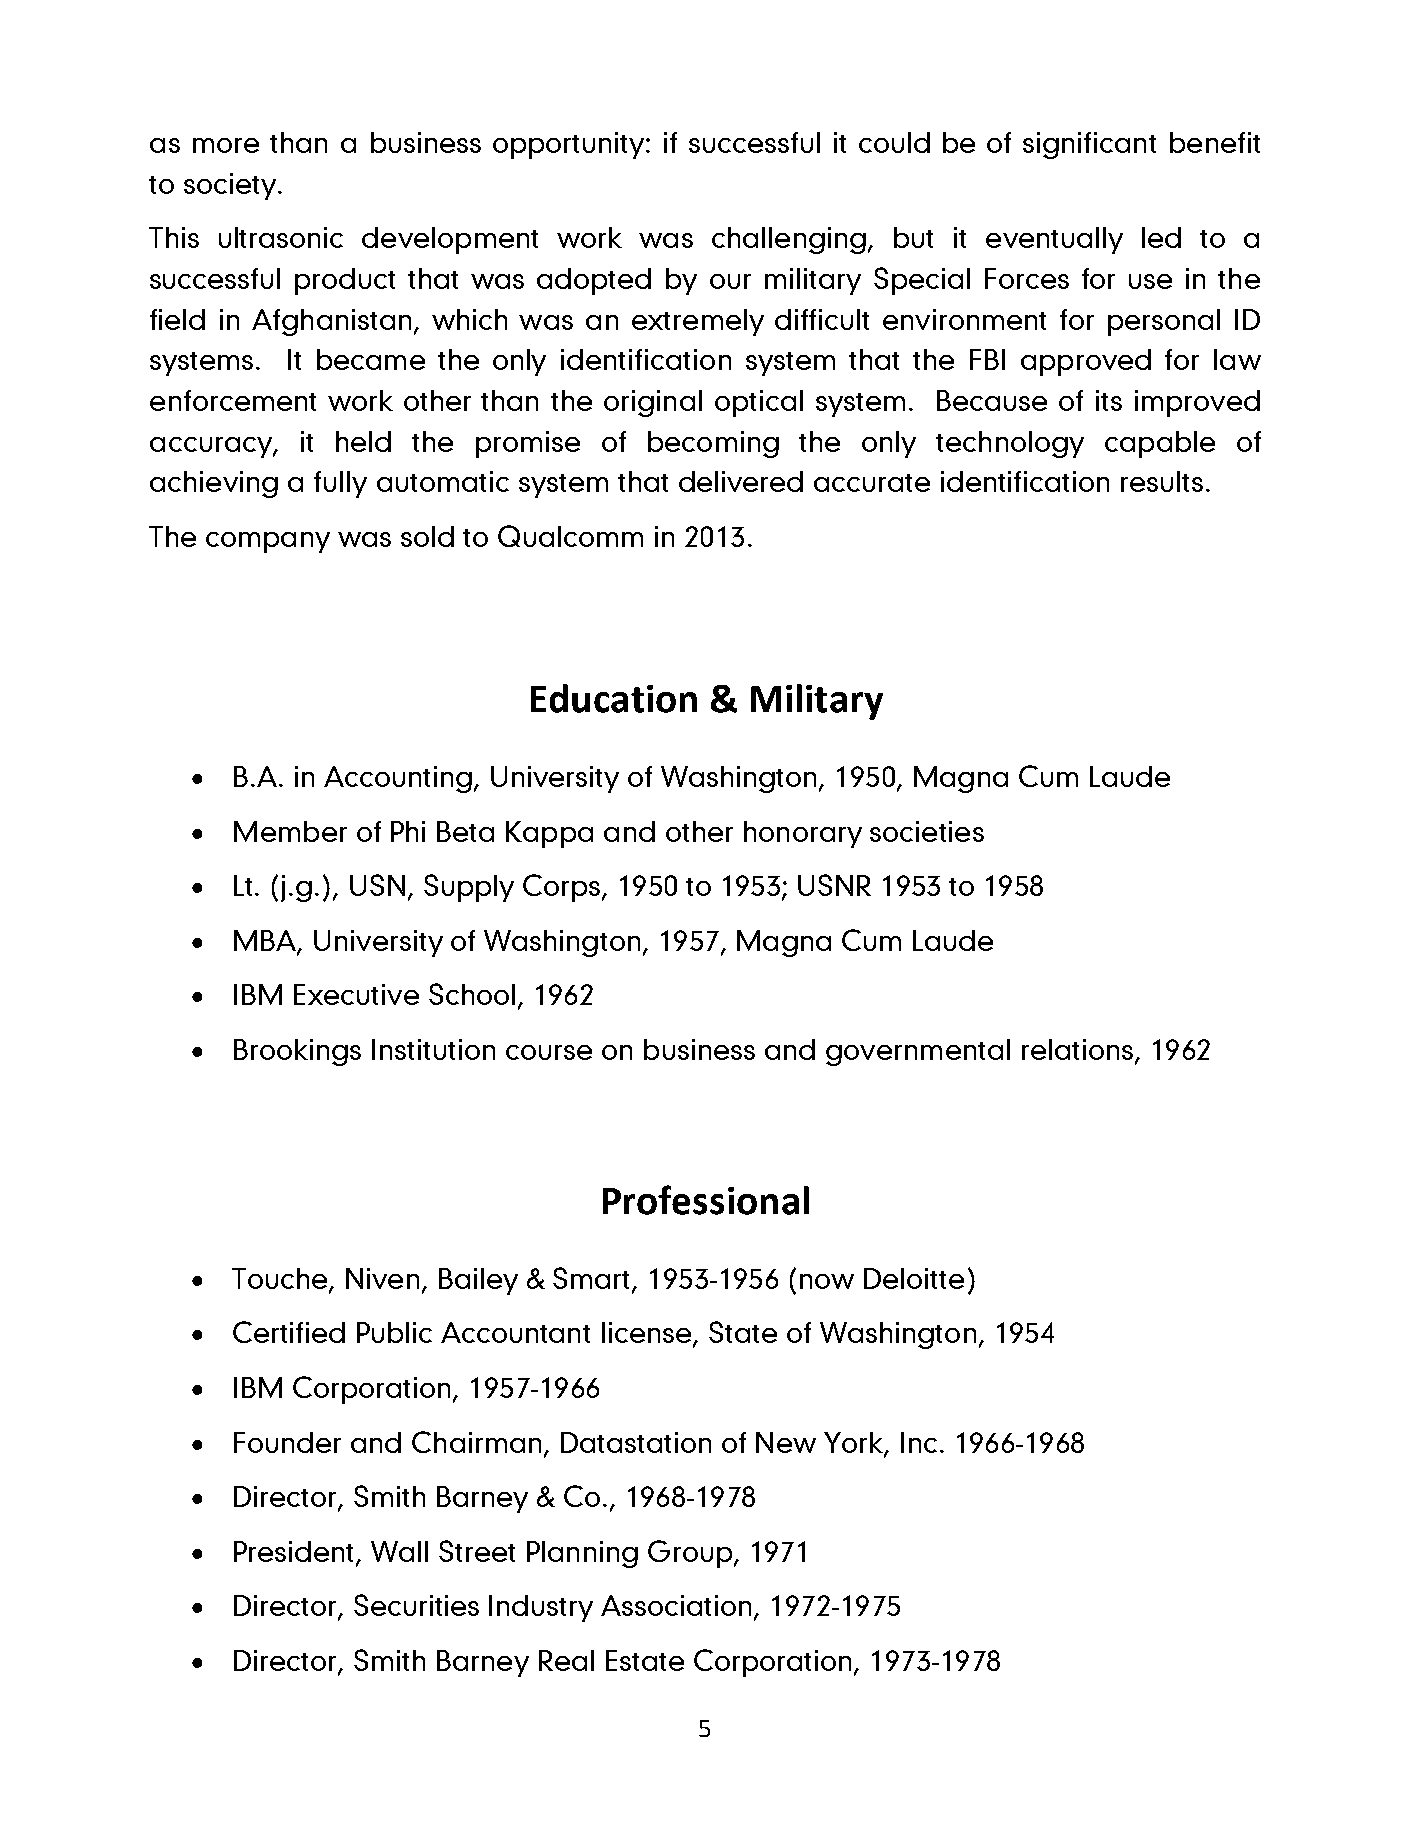 Image resolution: width=1411 pixels, height=1826 pixels. Describe the element at coordinates (919, 1442) in the screenshot. I see `Inc` at that location.
